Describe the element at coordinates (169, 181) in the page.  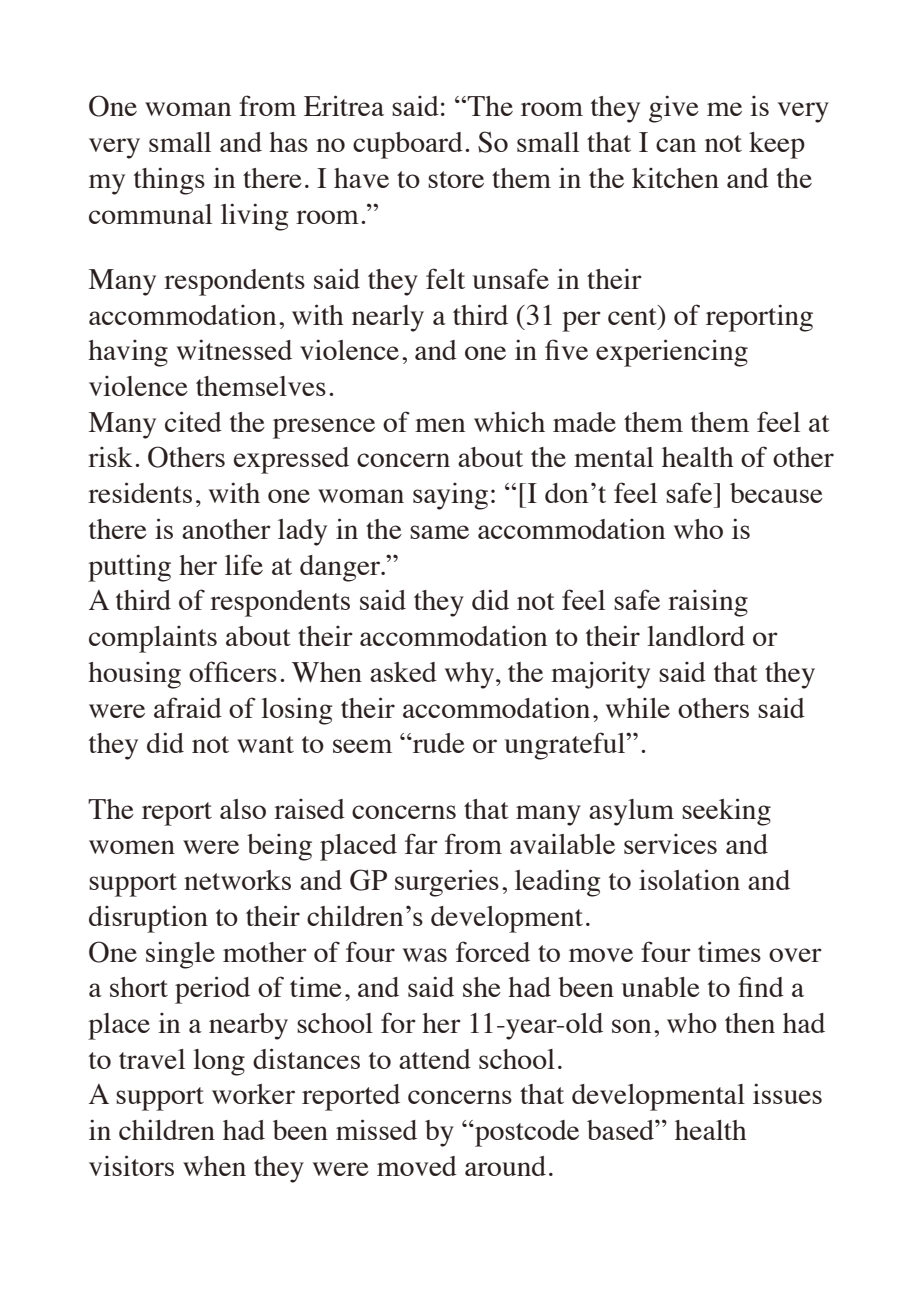
I see `things` at that location.
